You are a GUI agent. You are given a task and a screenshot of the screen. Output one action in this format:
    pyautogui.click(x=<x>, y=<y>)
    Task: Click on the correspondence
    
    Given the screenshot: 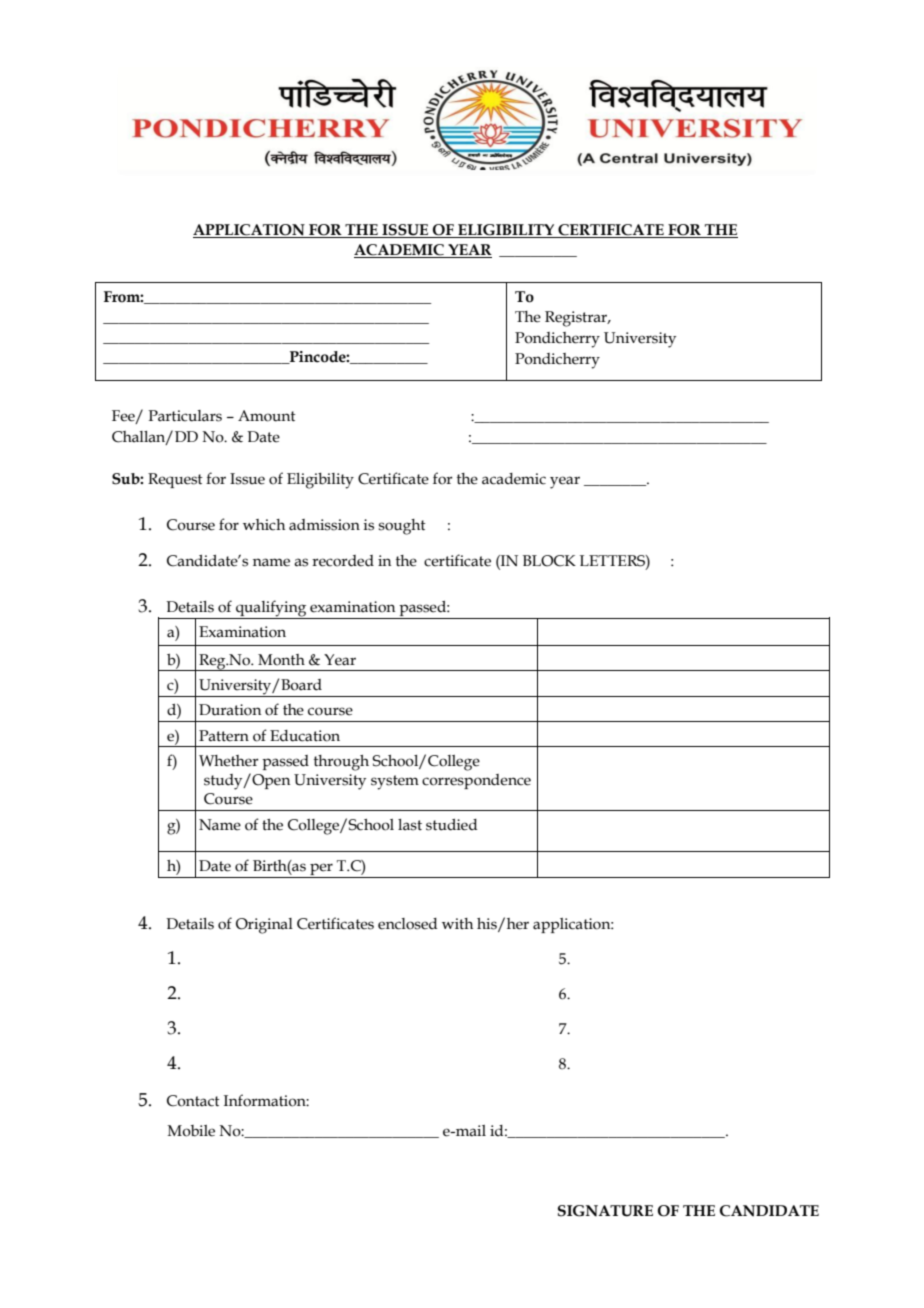 What is the action you would take?
    pyautogui.click(x=476, y=781)
